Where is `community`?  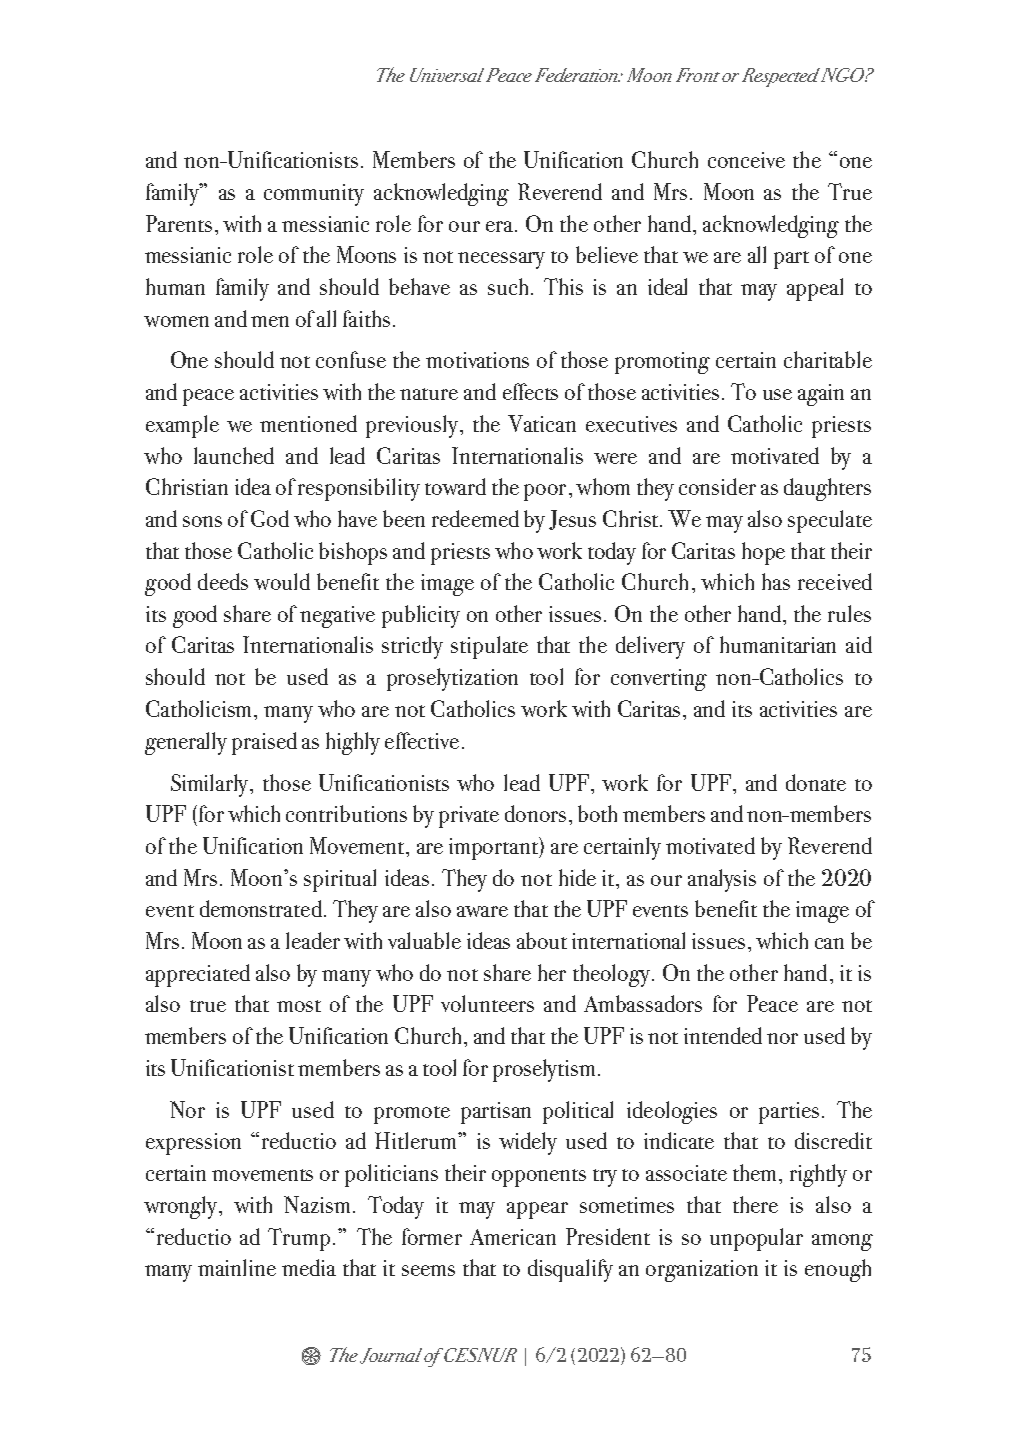 community is located at coordinates (314, 195).
